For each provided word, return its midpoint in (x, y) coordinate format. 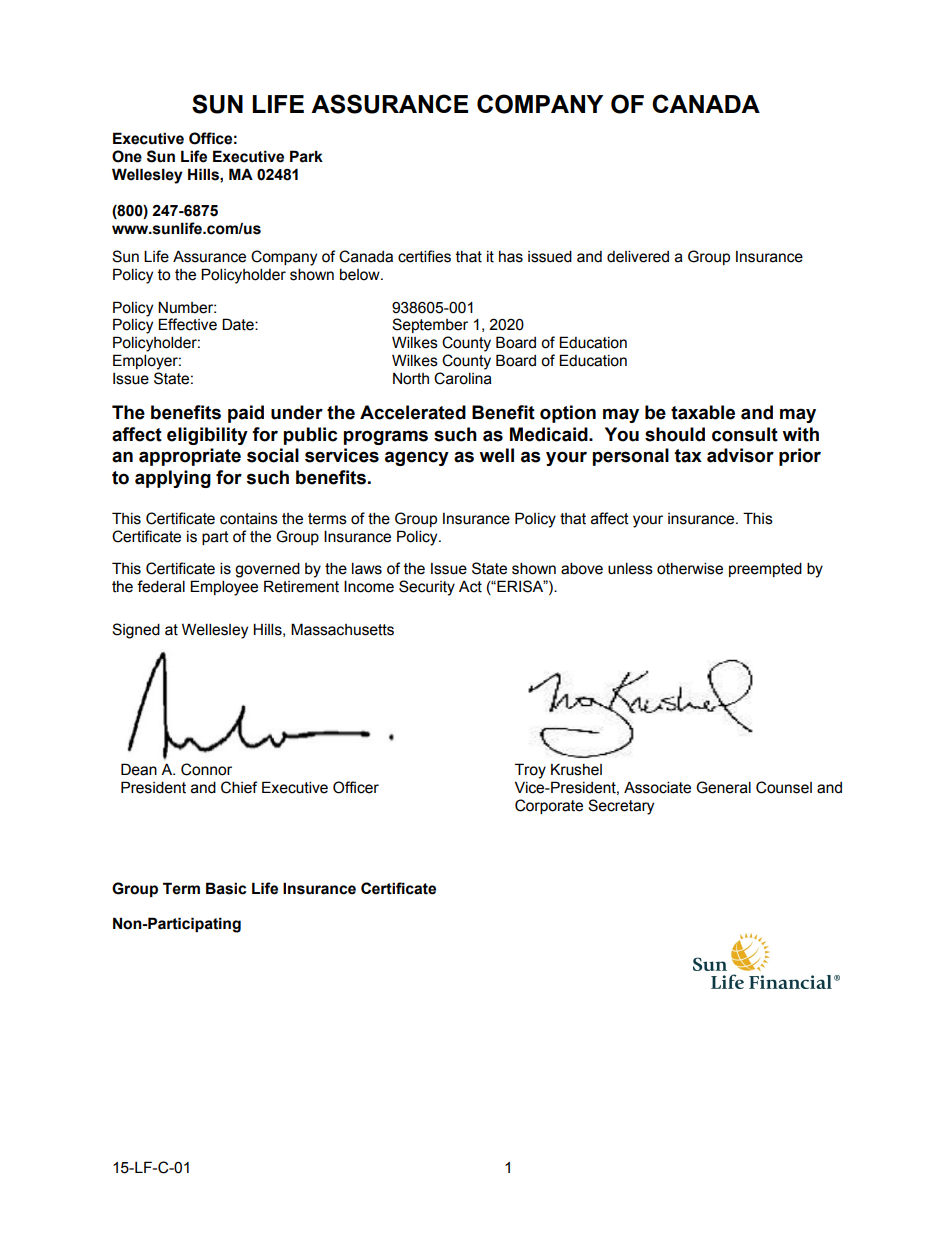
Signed (136, 631)
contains (249, 518)
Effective (187, 324)
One (127, 156)
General (723, 787)
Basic (226, 888)
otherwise (690, 568)
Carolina (463, 378)
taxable (703, 412)
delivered (638, 256)
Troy (530, 771)
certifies (424, 256)
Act (470, 587)
